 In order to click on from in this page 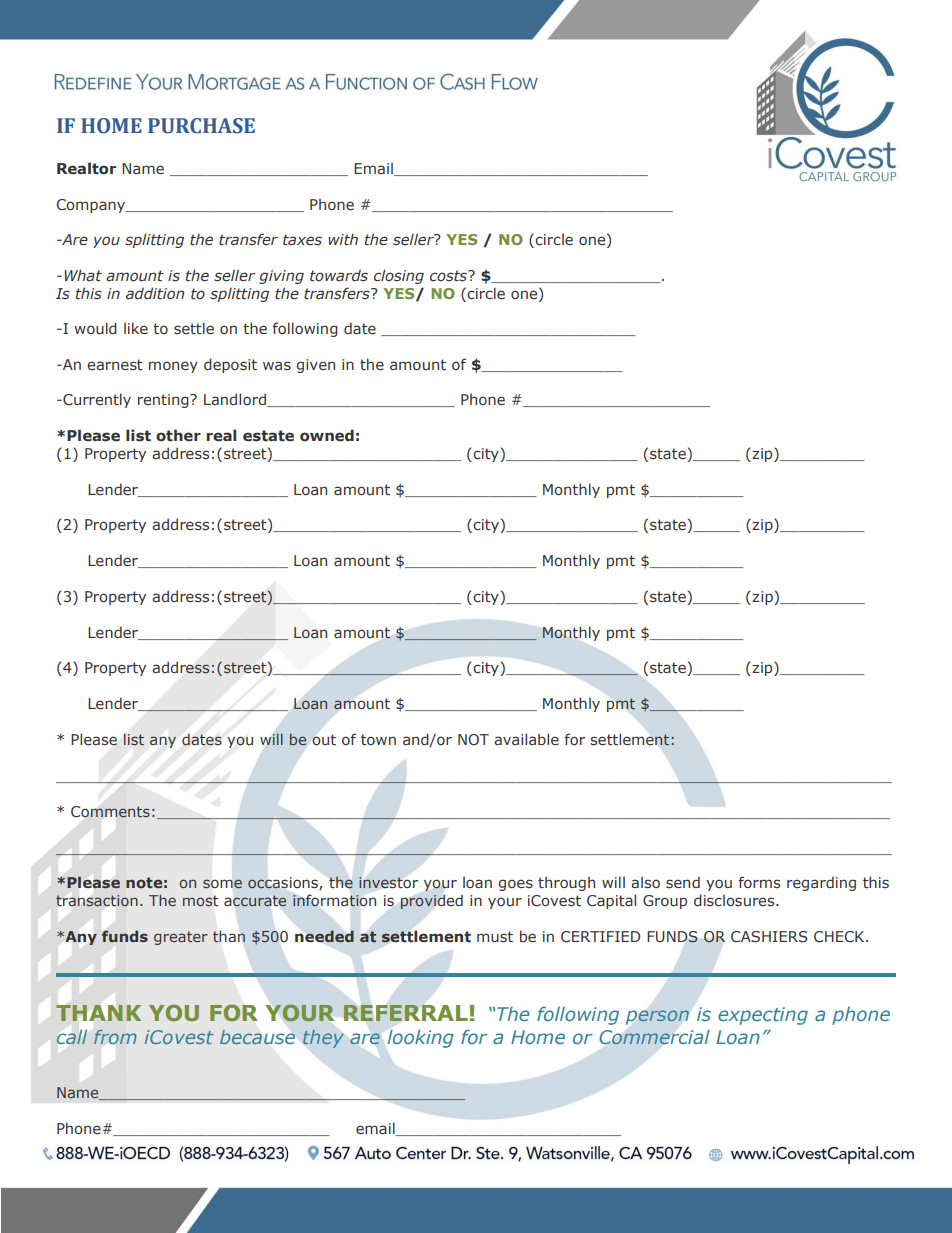, I will do `click(115, 1037)`.
